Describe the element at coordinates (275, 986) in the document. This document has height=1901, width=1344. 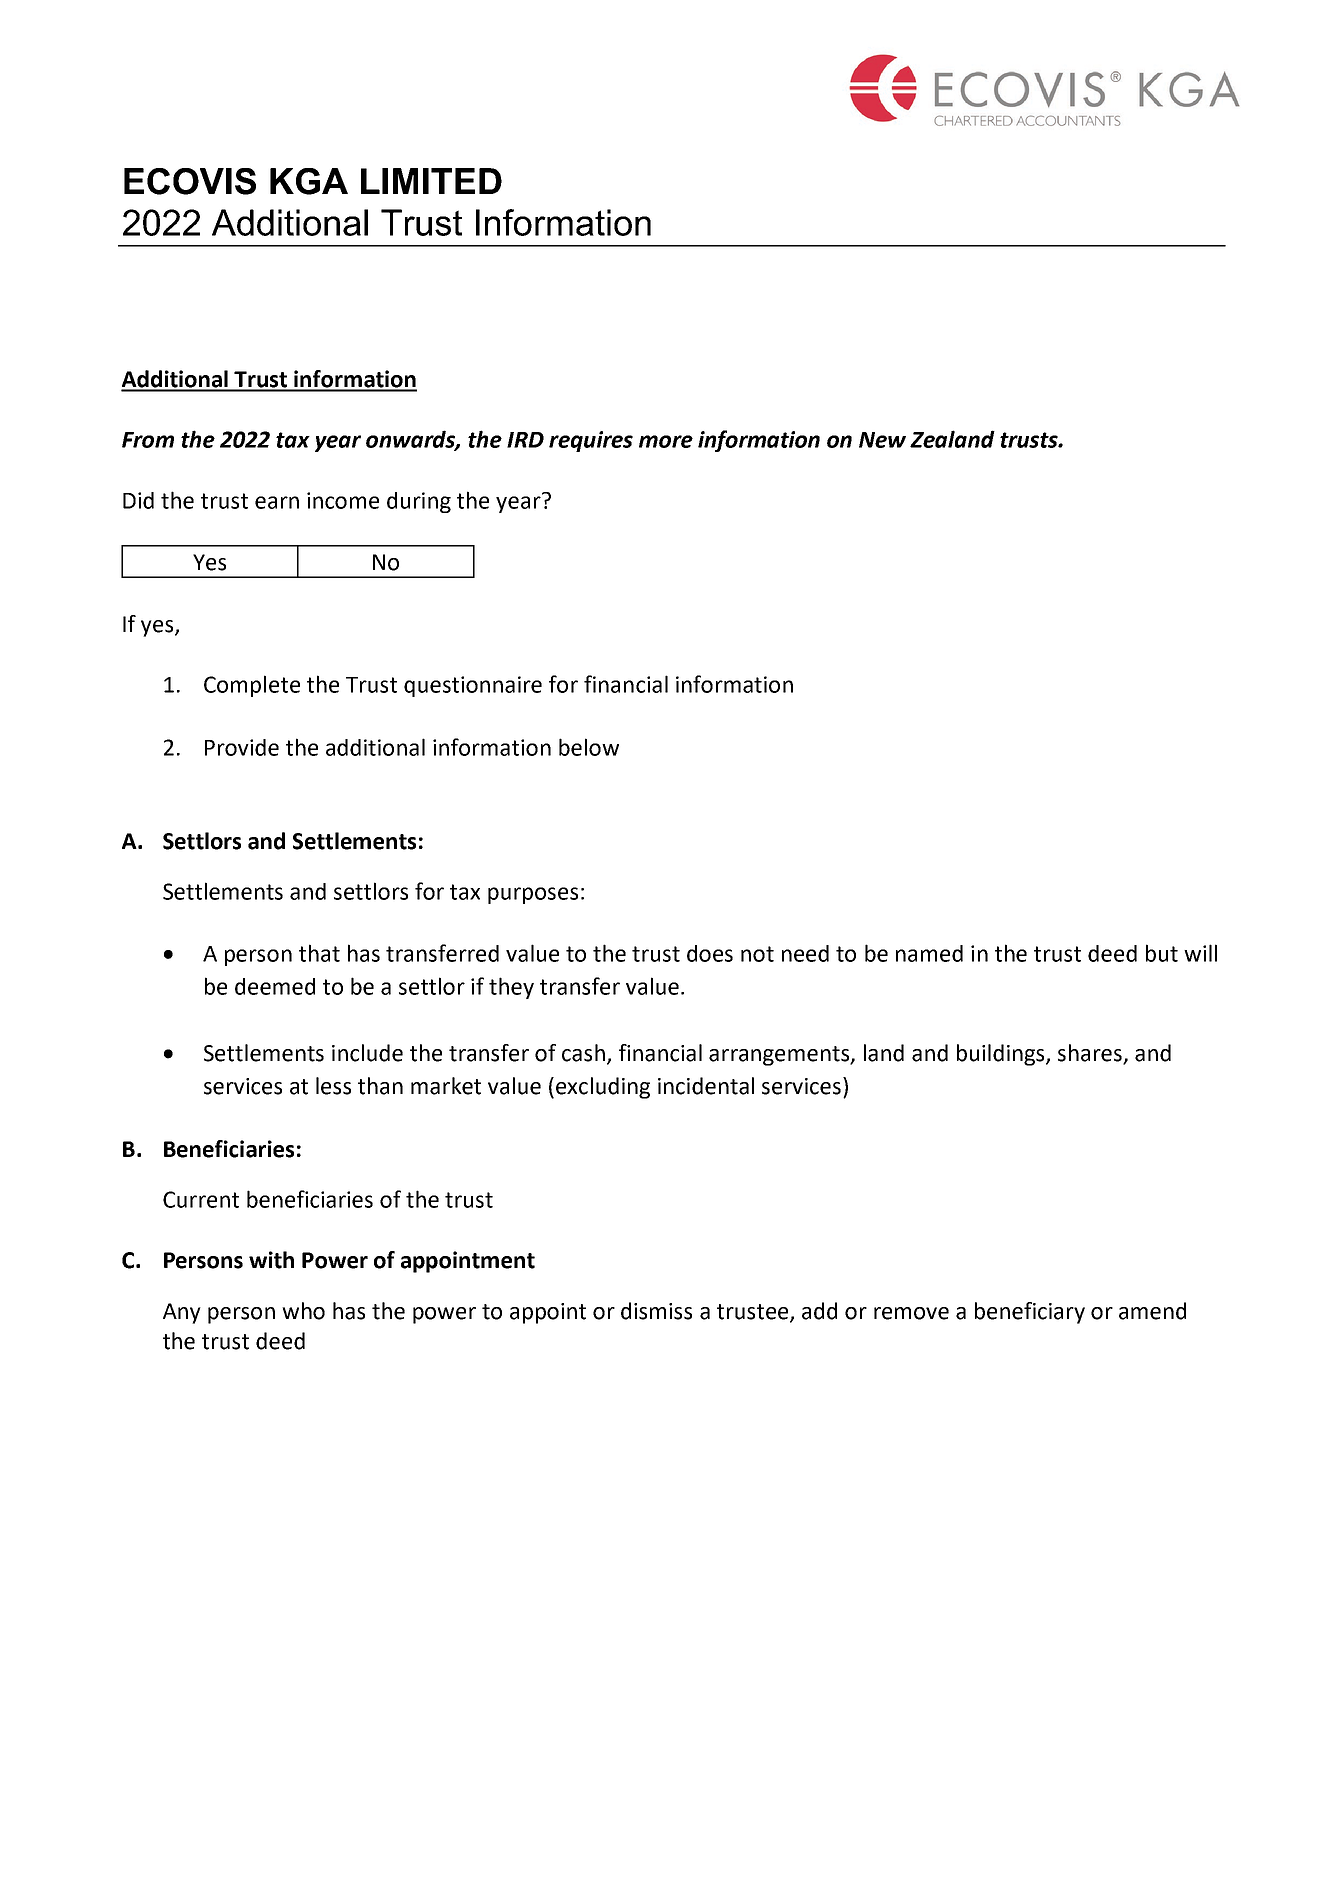
I see `deemed` at that location.
